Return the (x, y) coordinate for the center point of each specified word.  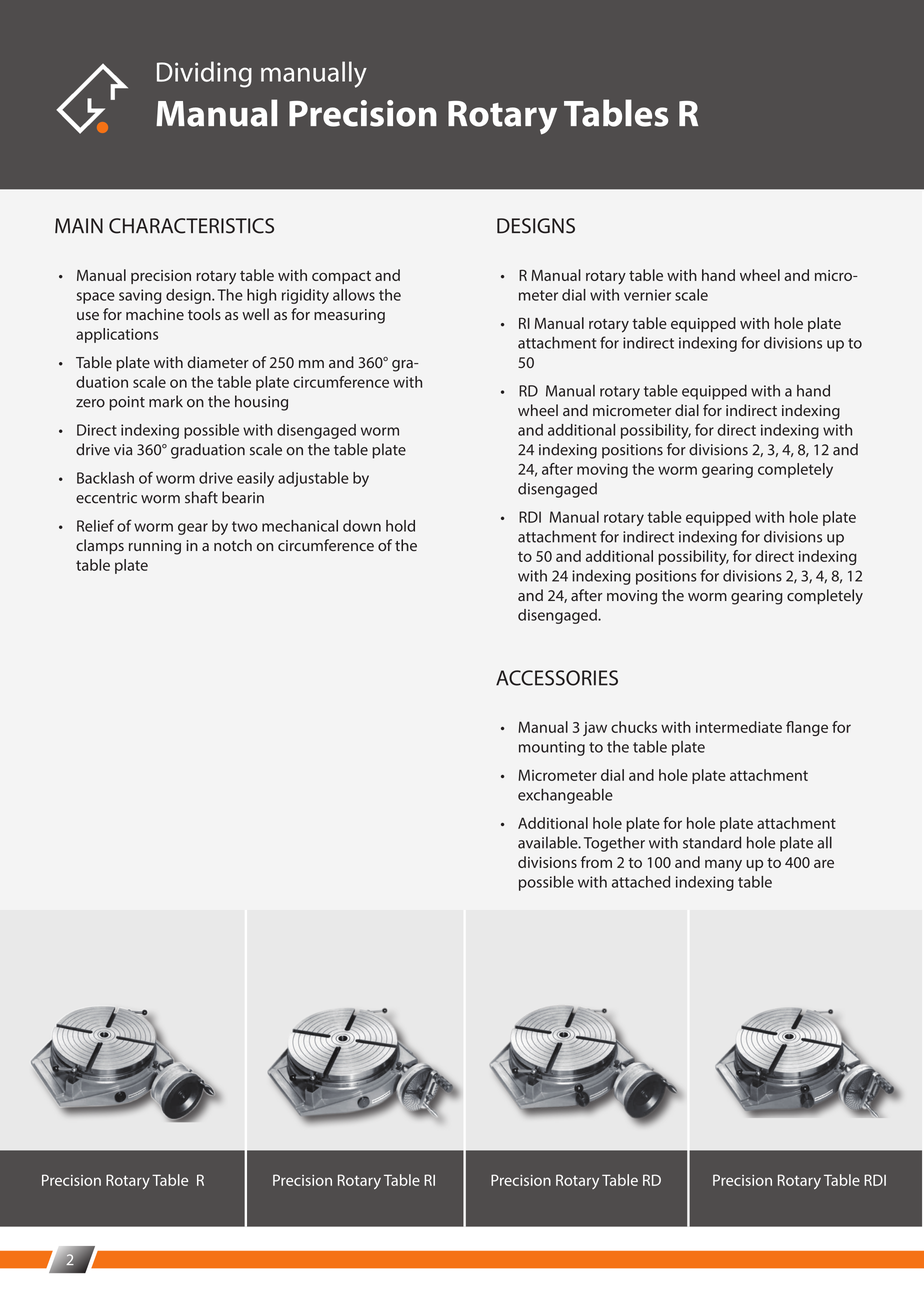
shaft (201, 497)
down (362, 526)
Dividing (204, 74)
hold (400, 526)
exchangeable (565, 796)
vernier (647, 295)
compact (341, 277)
